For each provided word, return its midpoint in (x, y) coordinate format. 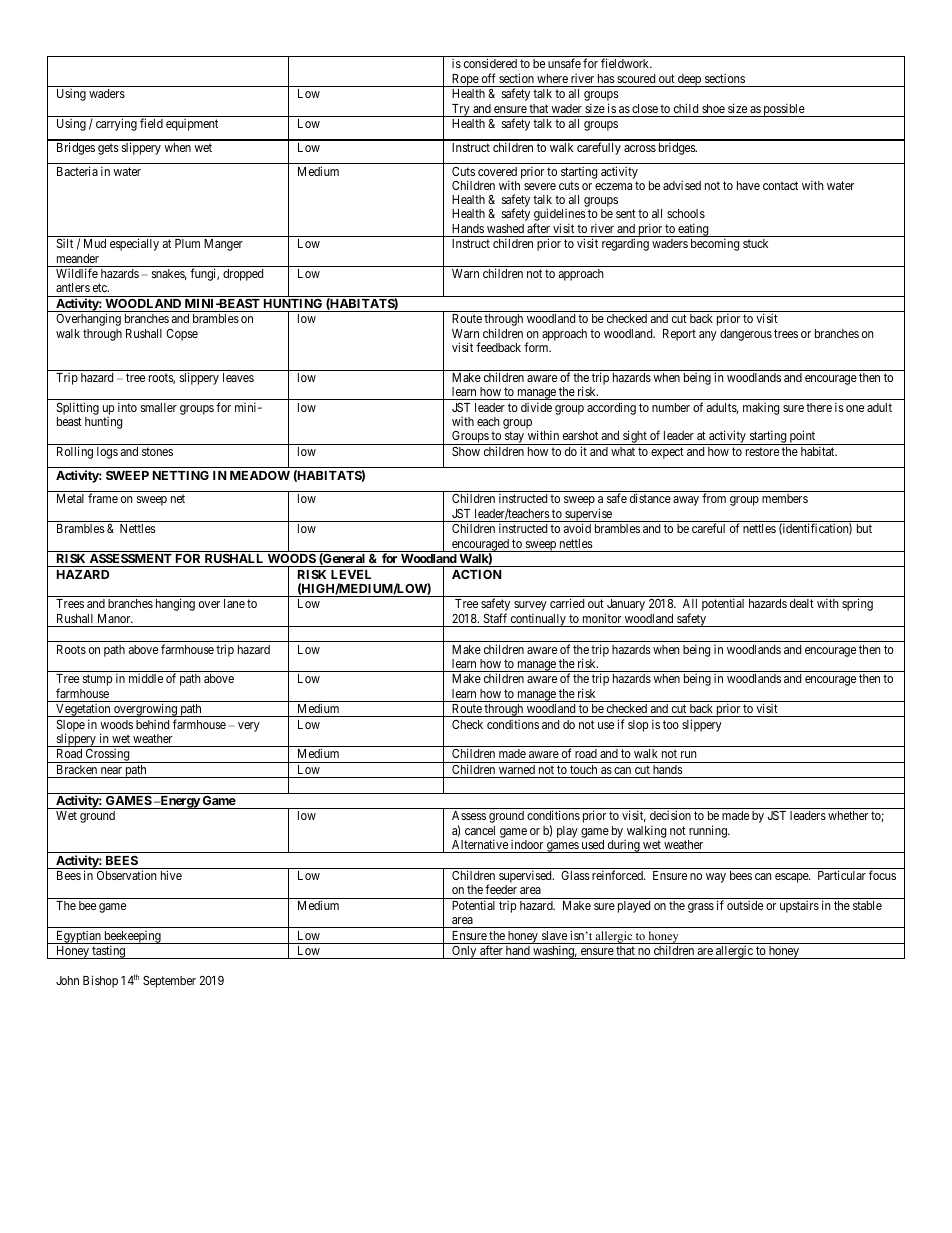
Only (464, 952)
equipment (192, 125)
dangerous (746, 335)
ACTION (477, 574)
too (671, 724)
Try (461, 110)
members (785, 498)
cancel (480, 830)
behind (152, 724)
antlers (73, 287)
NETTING (181, 475)
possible (784, 110)
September (169, 982)
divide (536, 407)
